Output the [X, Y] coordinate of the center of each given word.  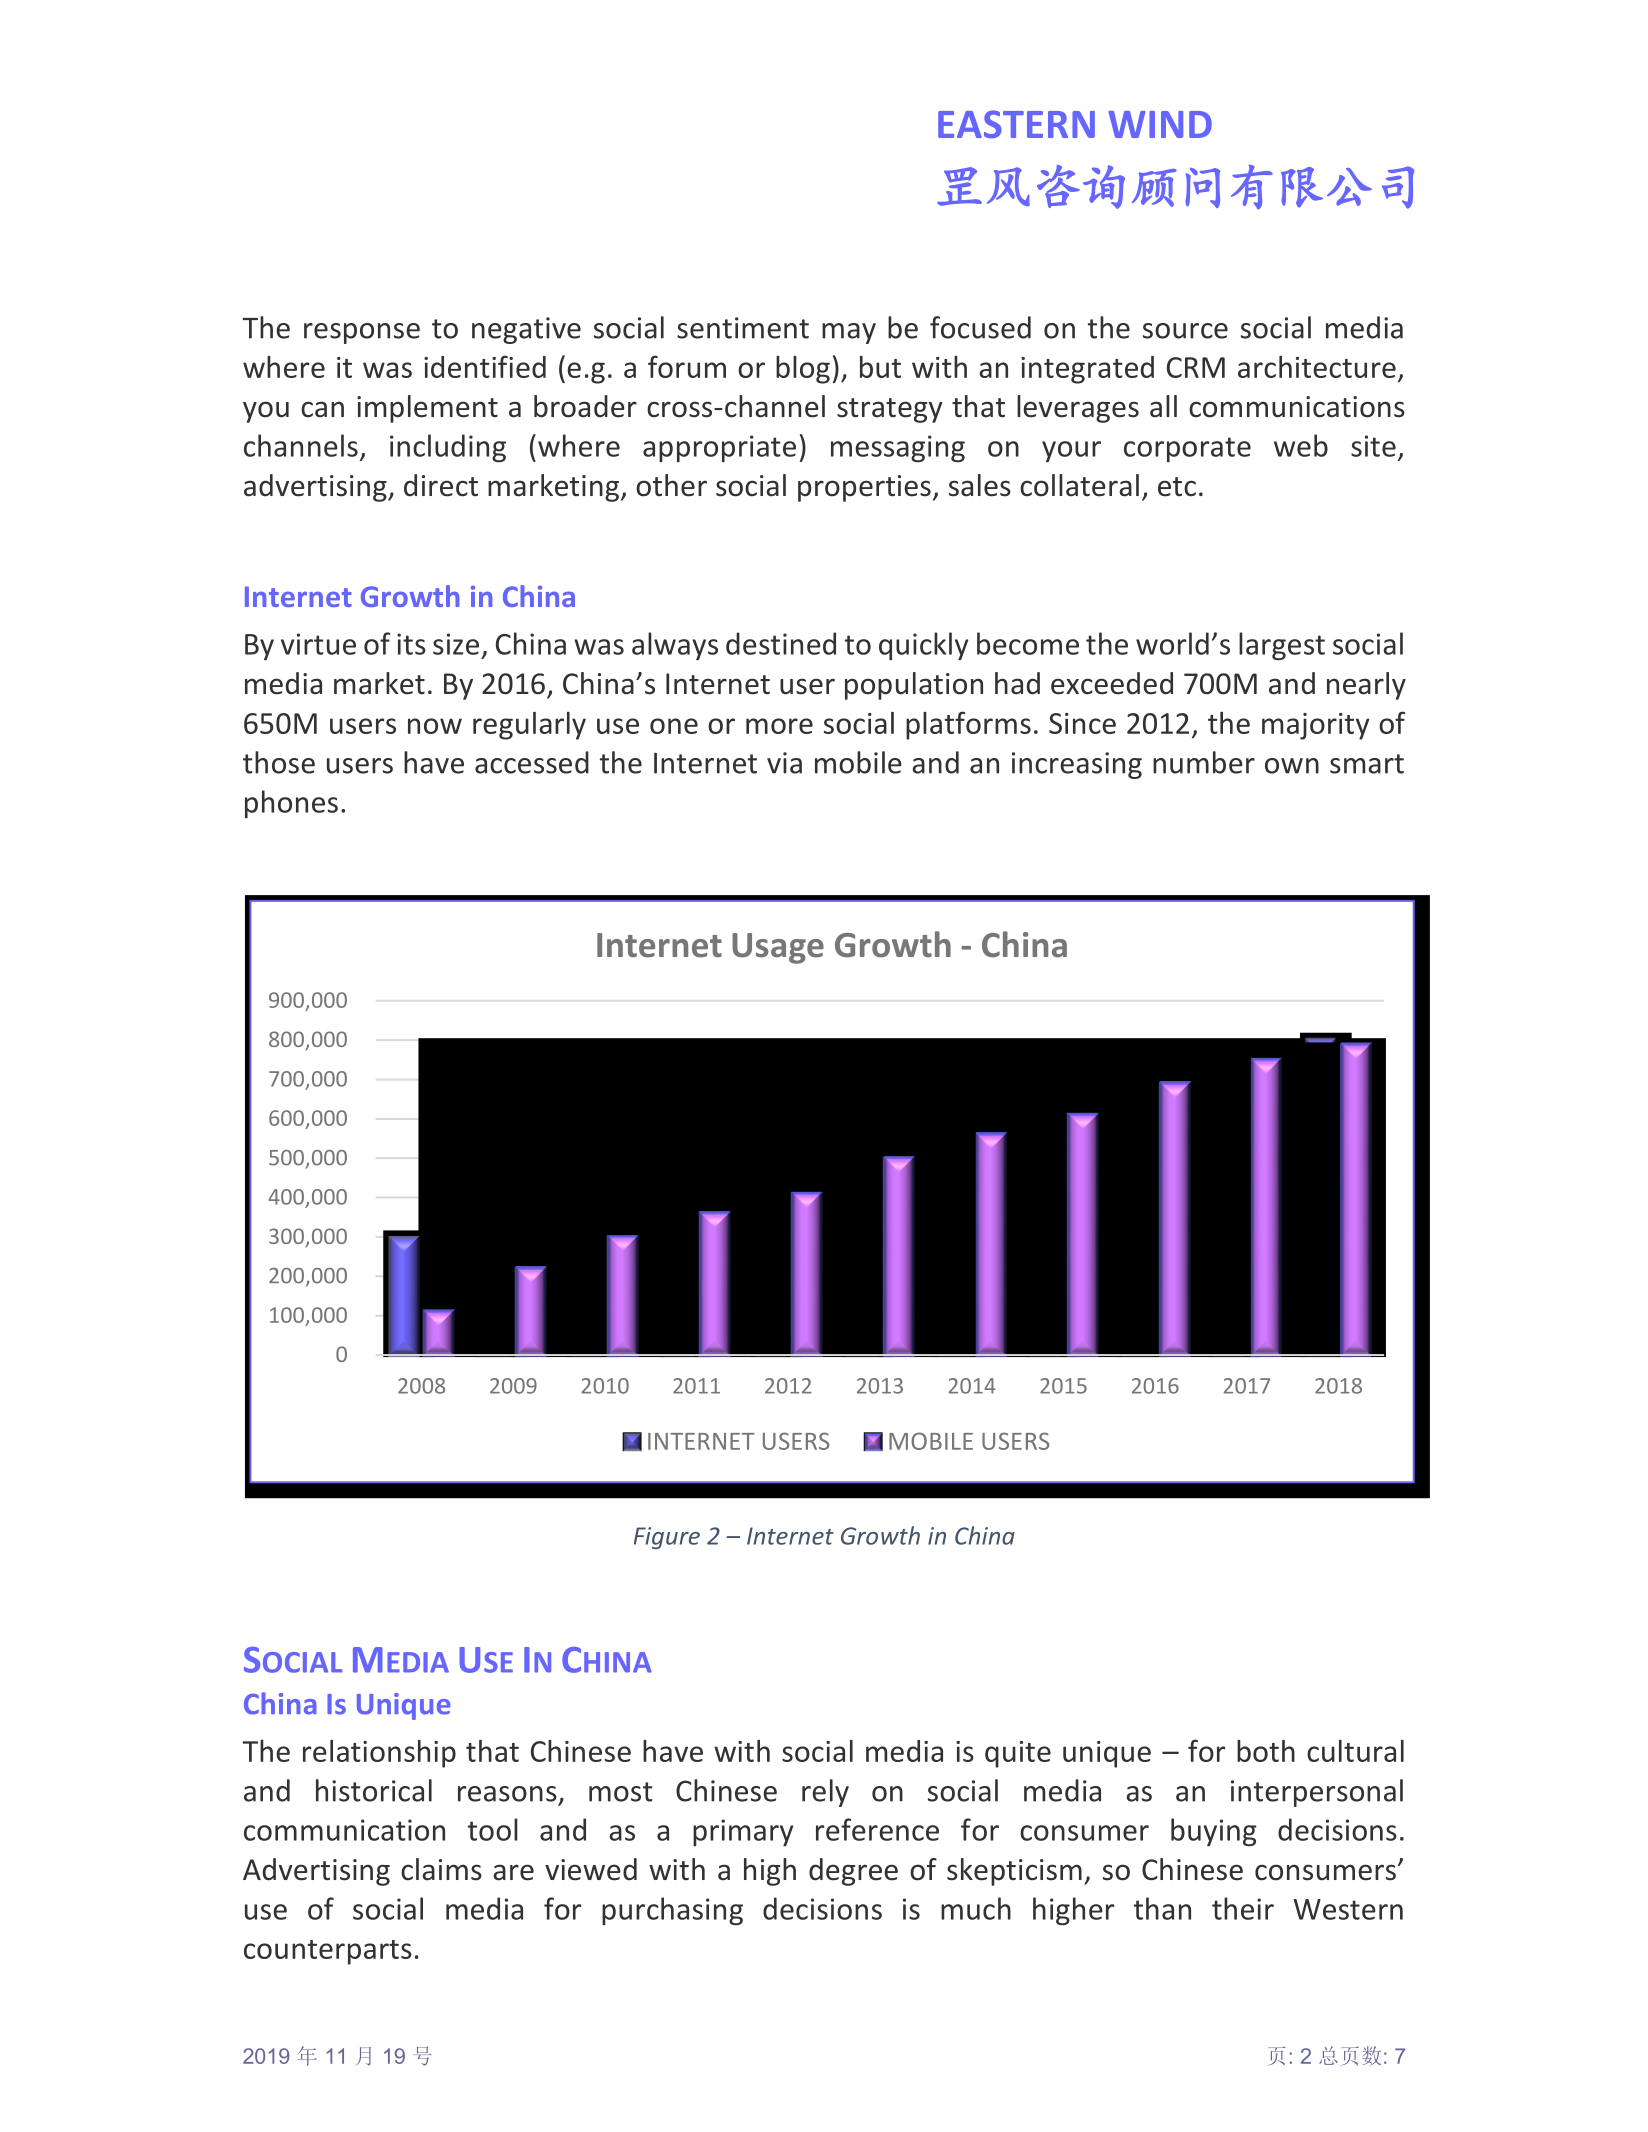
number [1204, 762]
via [784, 763]
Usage [778, 948]
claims [441, 1869]
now [435, 726]
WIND [1160, 124]
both [1266, 1751]
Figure [667, 1538]
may [849, 333]
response [362, 333]
